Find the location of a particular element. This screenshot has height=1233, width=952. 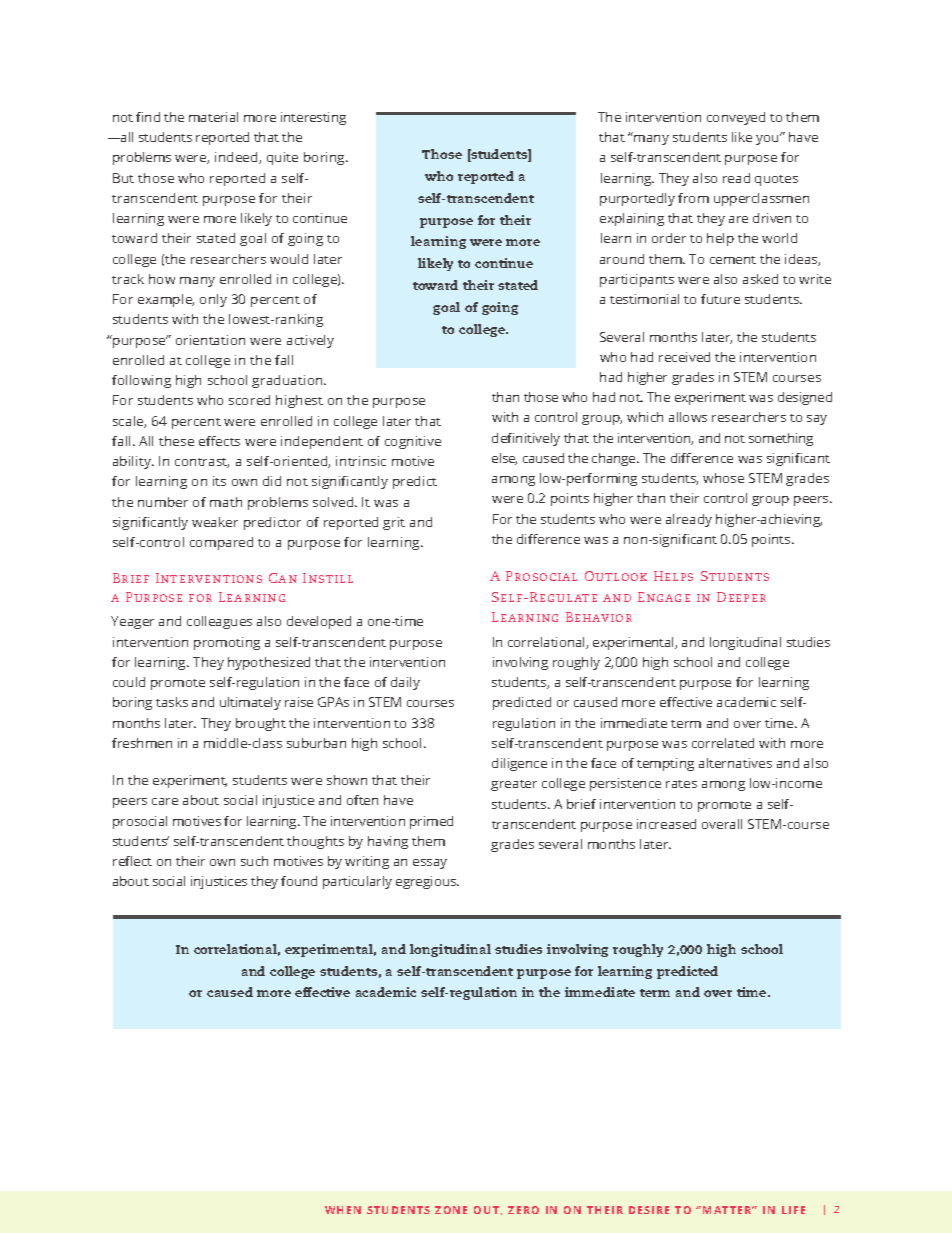

definitively is located at coordinates (526, 439).
